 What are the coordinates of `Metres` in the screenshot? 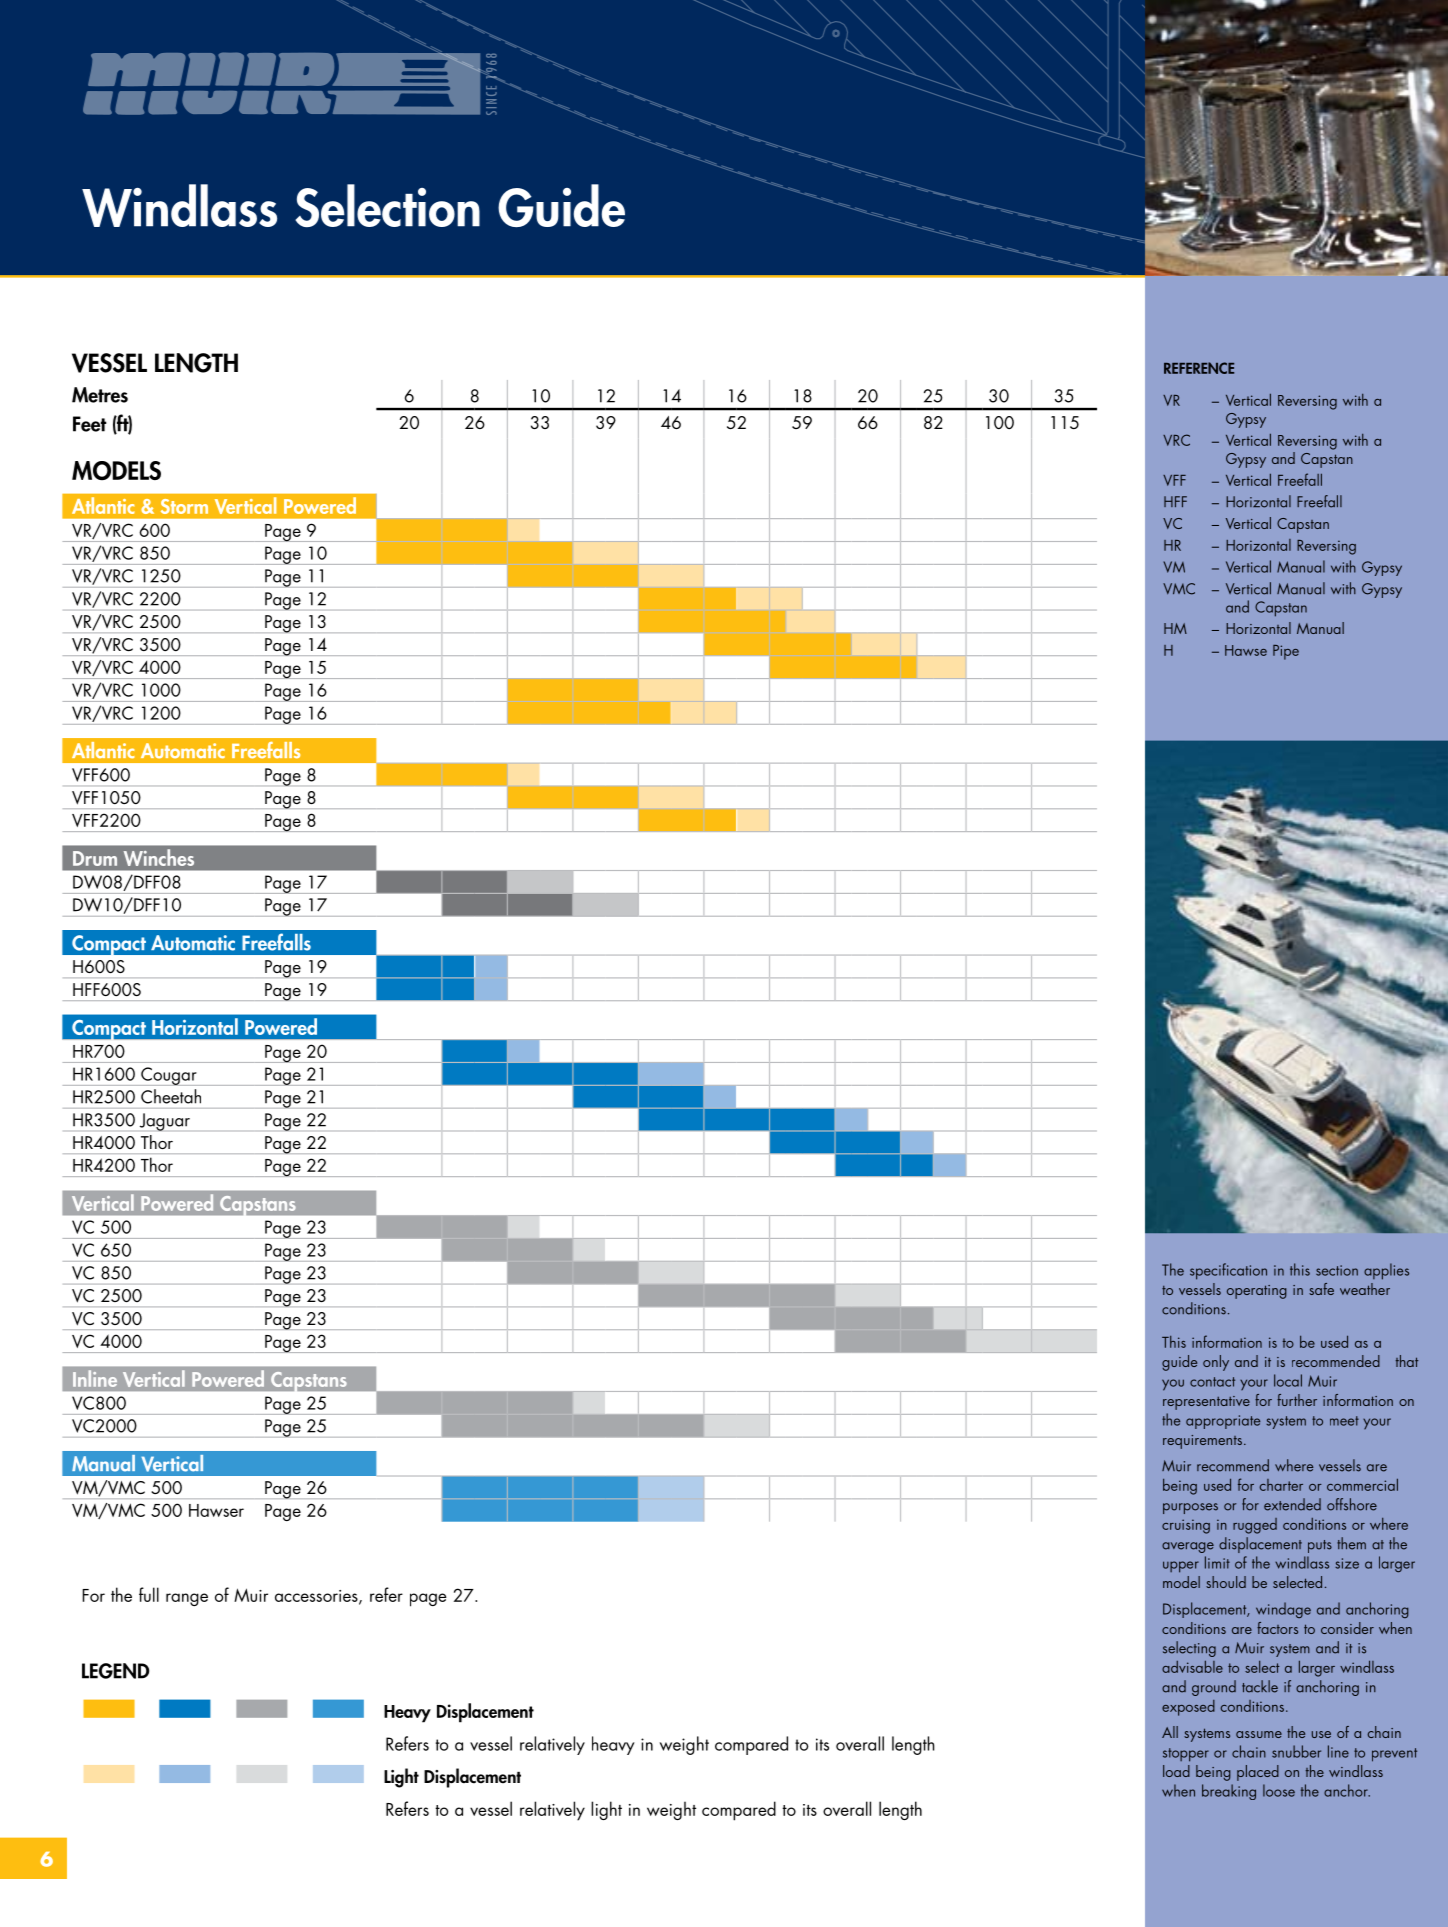 It's located at (100, 395).
